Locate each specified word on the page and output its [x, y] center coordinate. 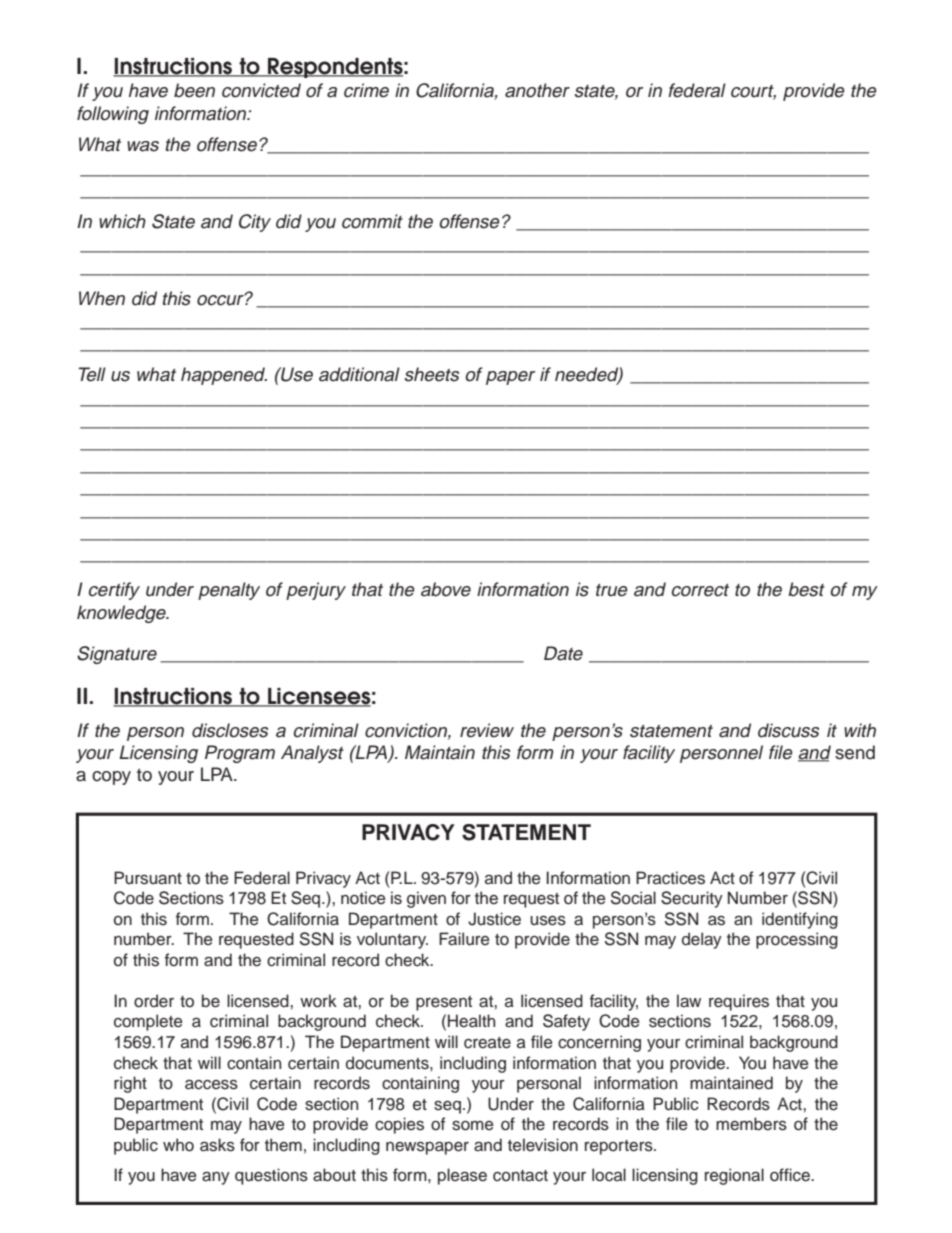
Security [692, 899]
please [462, 1176]
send [855, 752]
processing [797, 940]
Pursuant [148, 878]
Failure [464, 939]
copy [111, 778]
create [487, 1043]
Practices [670, 878]
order [154, 1001]
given [426, 899]
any [216, 1178]
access [211, 1084]
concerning [599, 1043]
